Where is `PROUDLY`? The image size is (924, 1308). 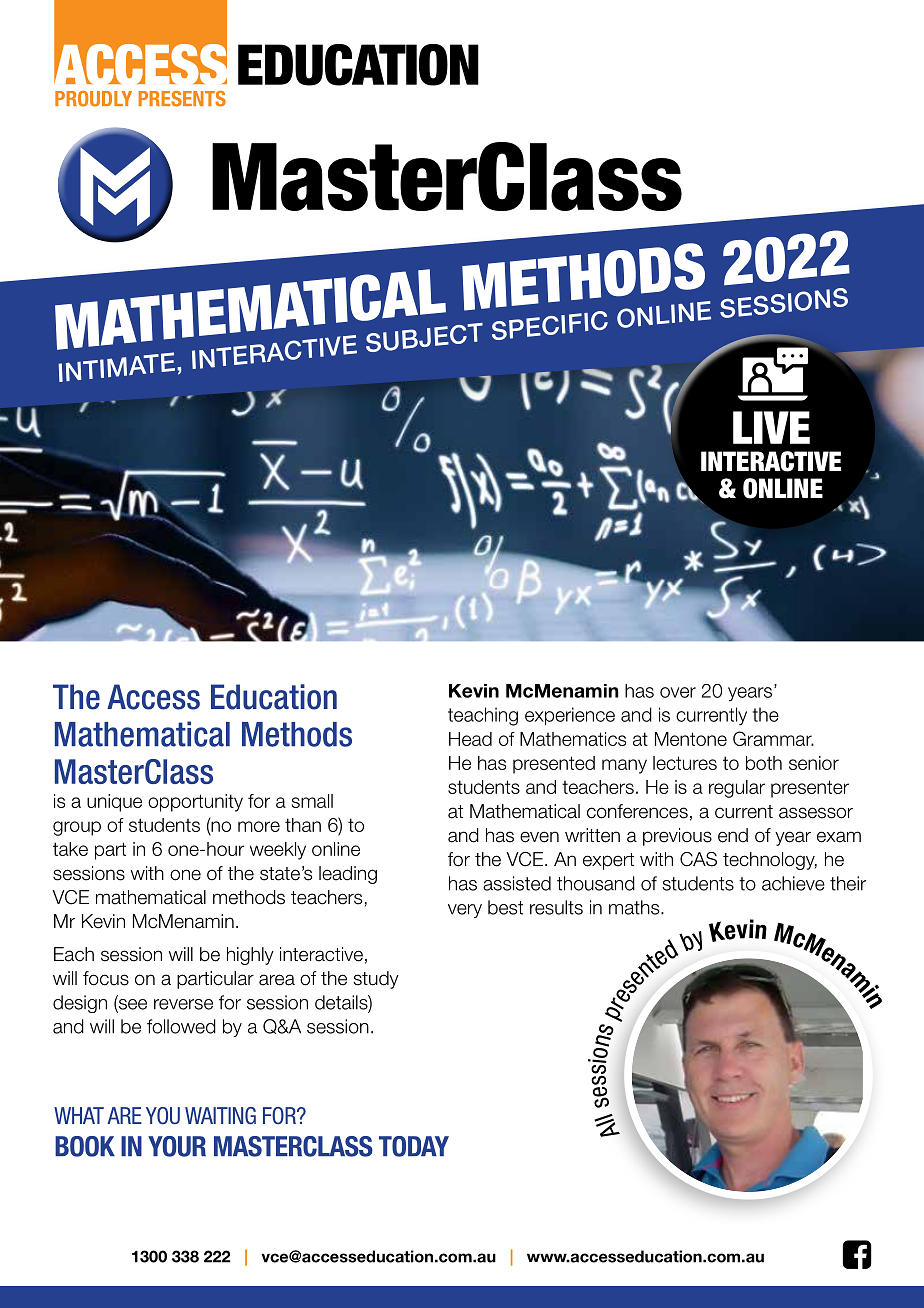
PROUDLY is located at coordinates (93, 99).
